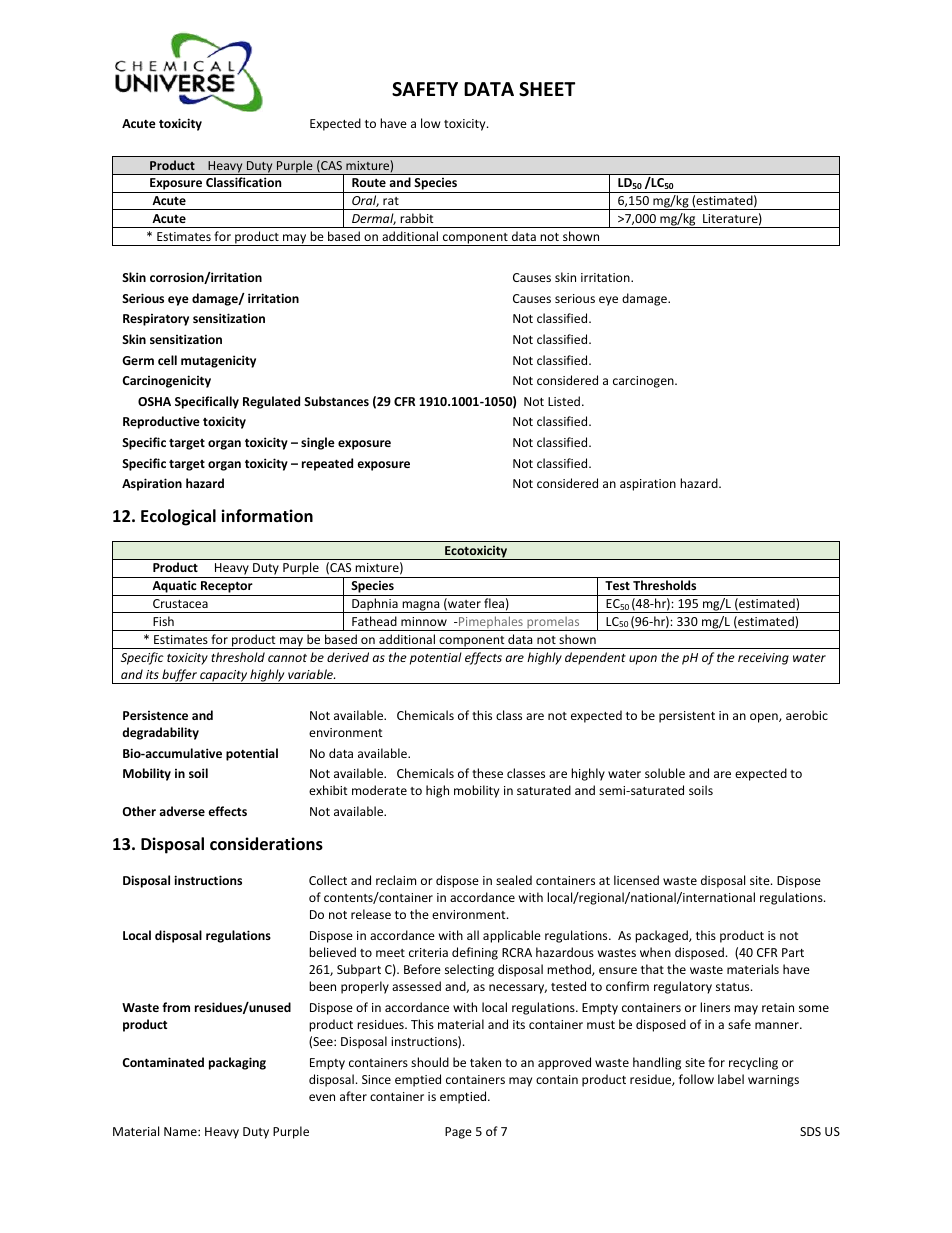 Image resolution: width=952 pixels, height=1233 pixels. What do you see at coordinates (182, 811) in the page?
I see `adverse` at bounding box center [182, 811].
